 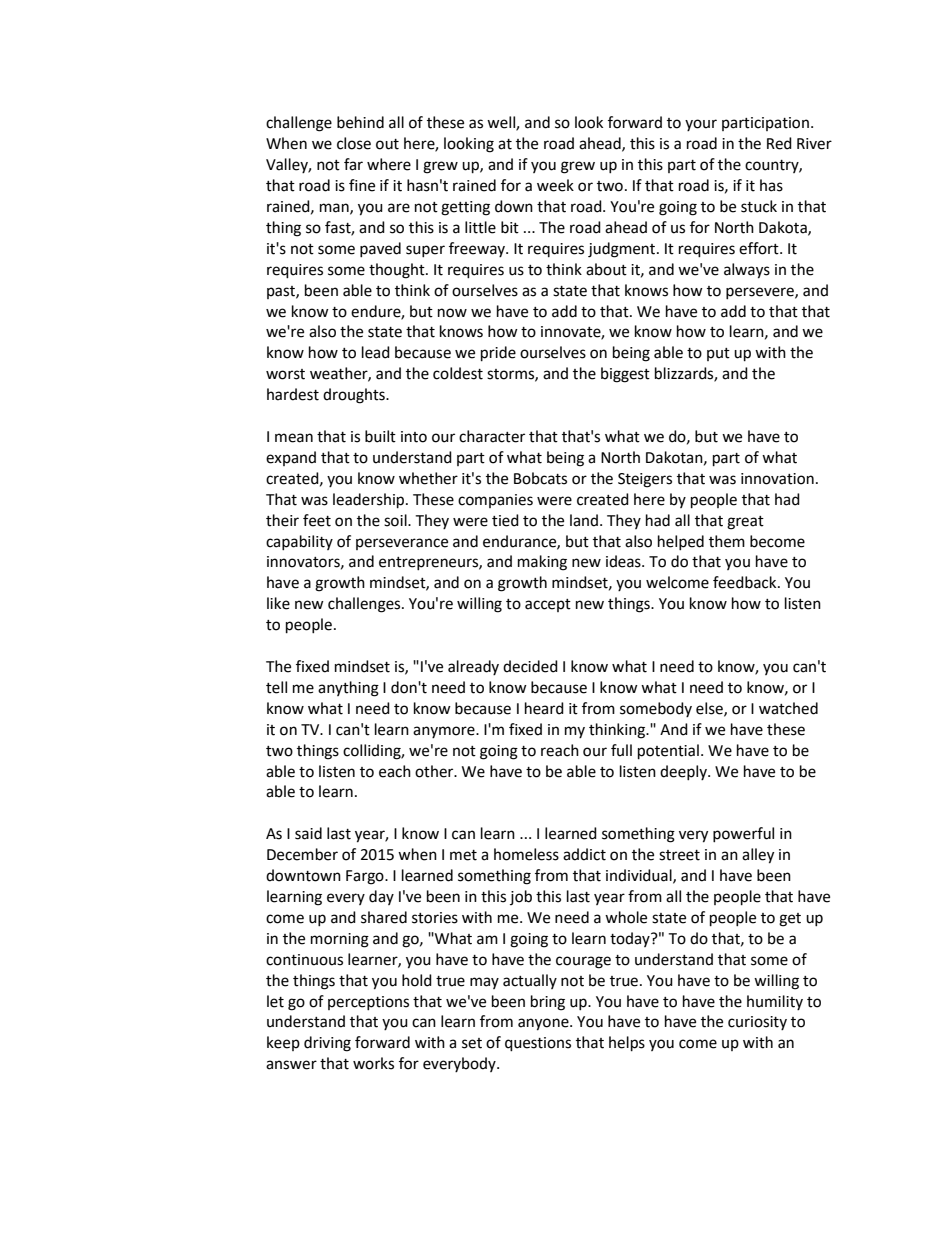 I want to click on questions, so click(x=538, y=1044).
